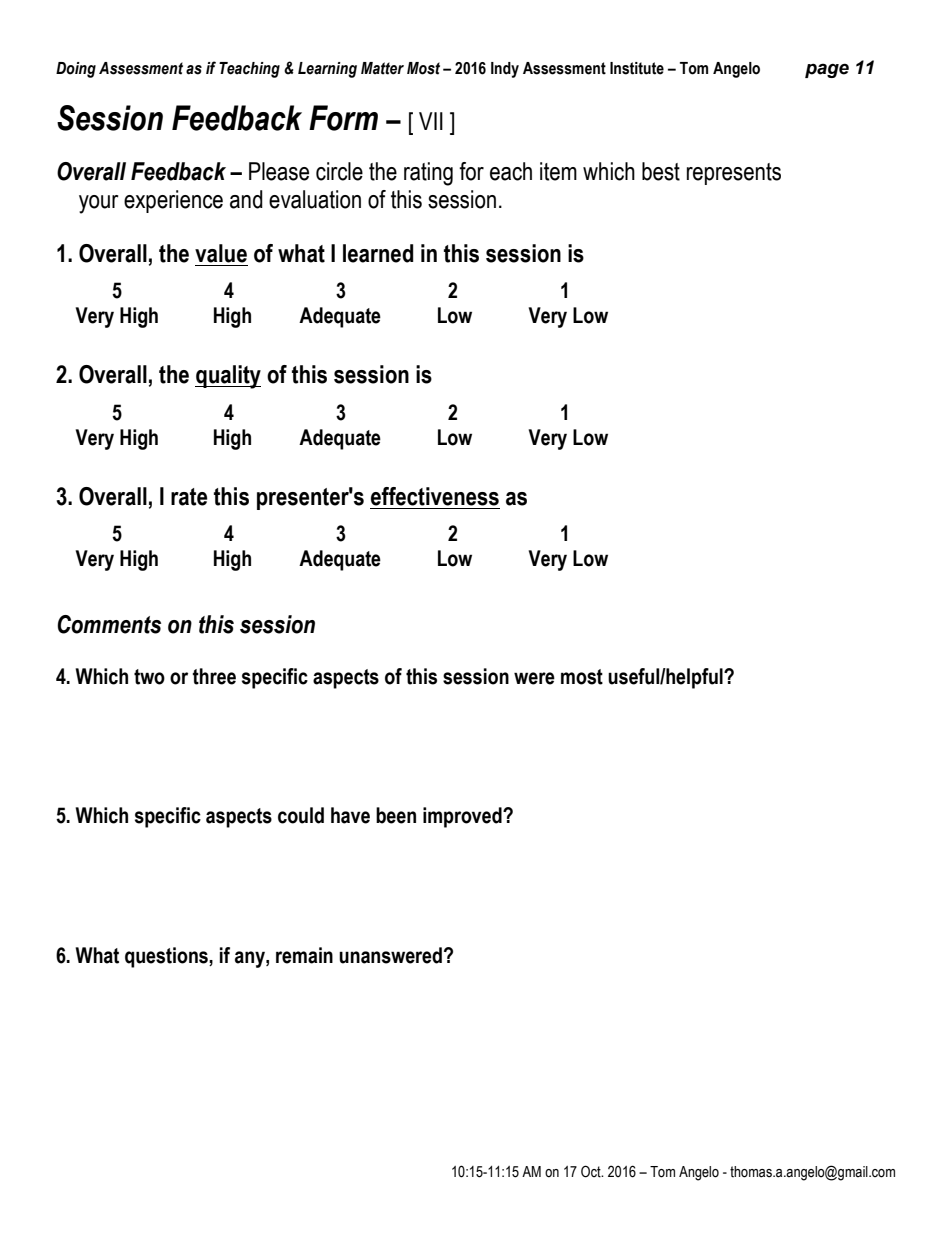  Describe the element at coordinates (463, 817) in the page. I see `improved` at that location.
